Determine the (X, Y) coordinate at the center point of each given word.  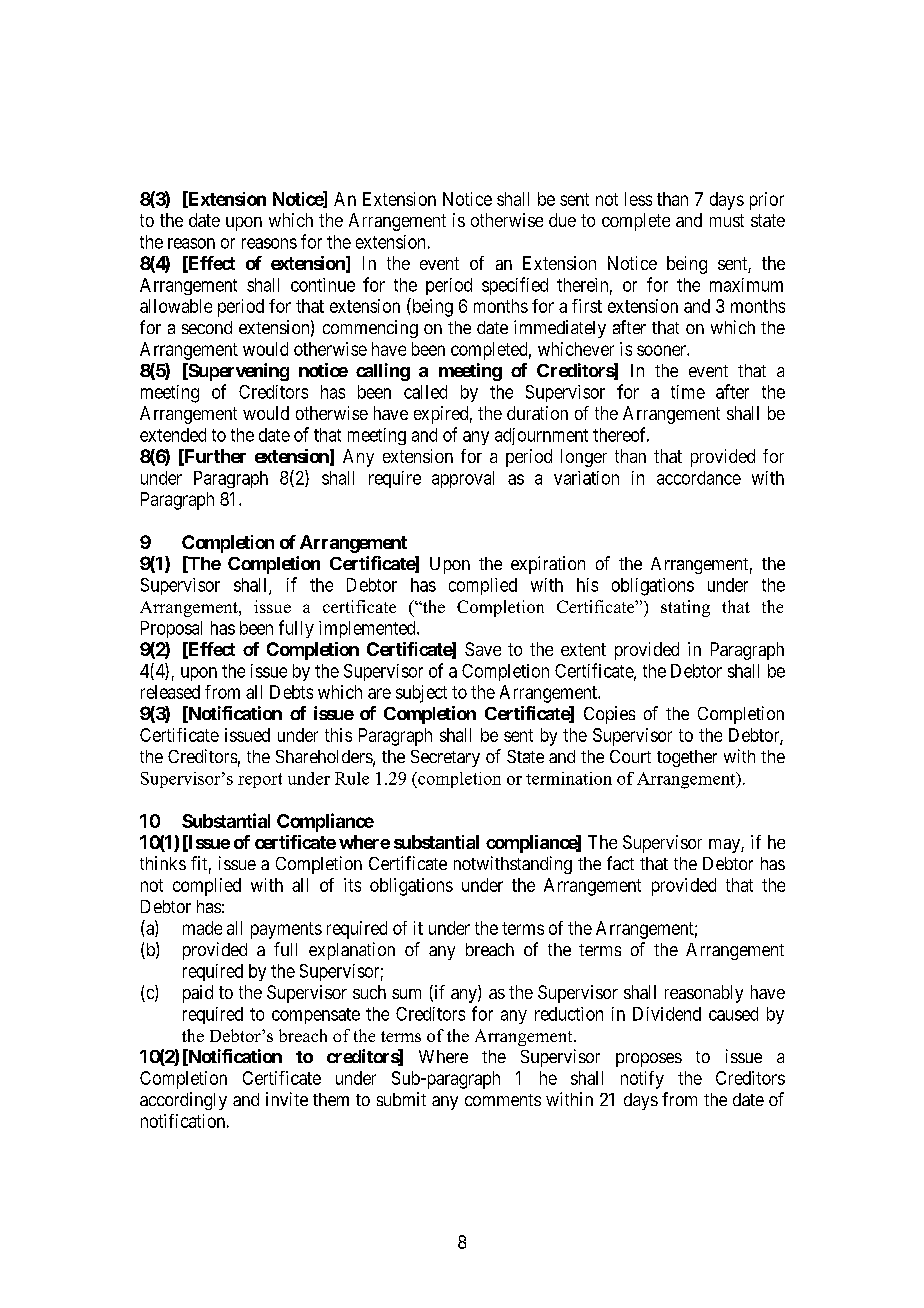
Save (483, 649)
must (727, 220)
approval (463, 479)
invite (287, 1099)
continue (323, 285)
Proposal (171, 629)
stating (685, 608)
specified (515, 286)
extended (173, 435)
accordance (699, 478)
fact (620, 863)
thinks (163, 863)
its (352, 885)
